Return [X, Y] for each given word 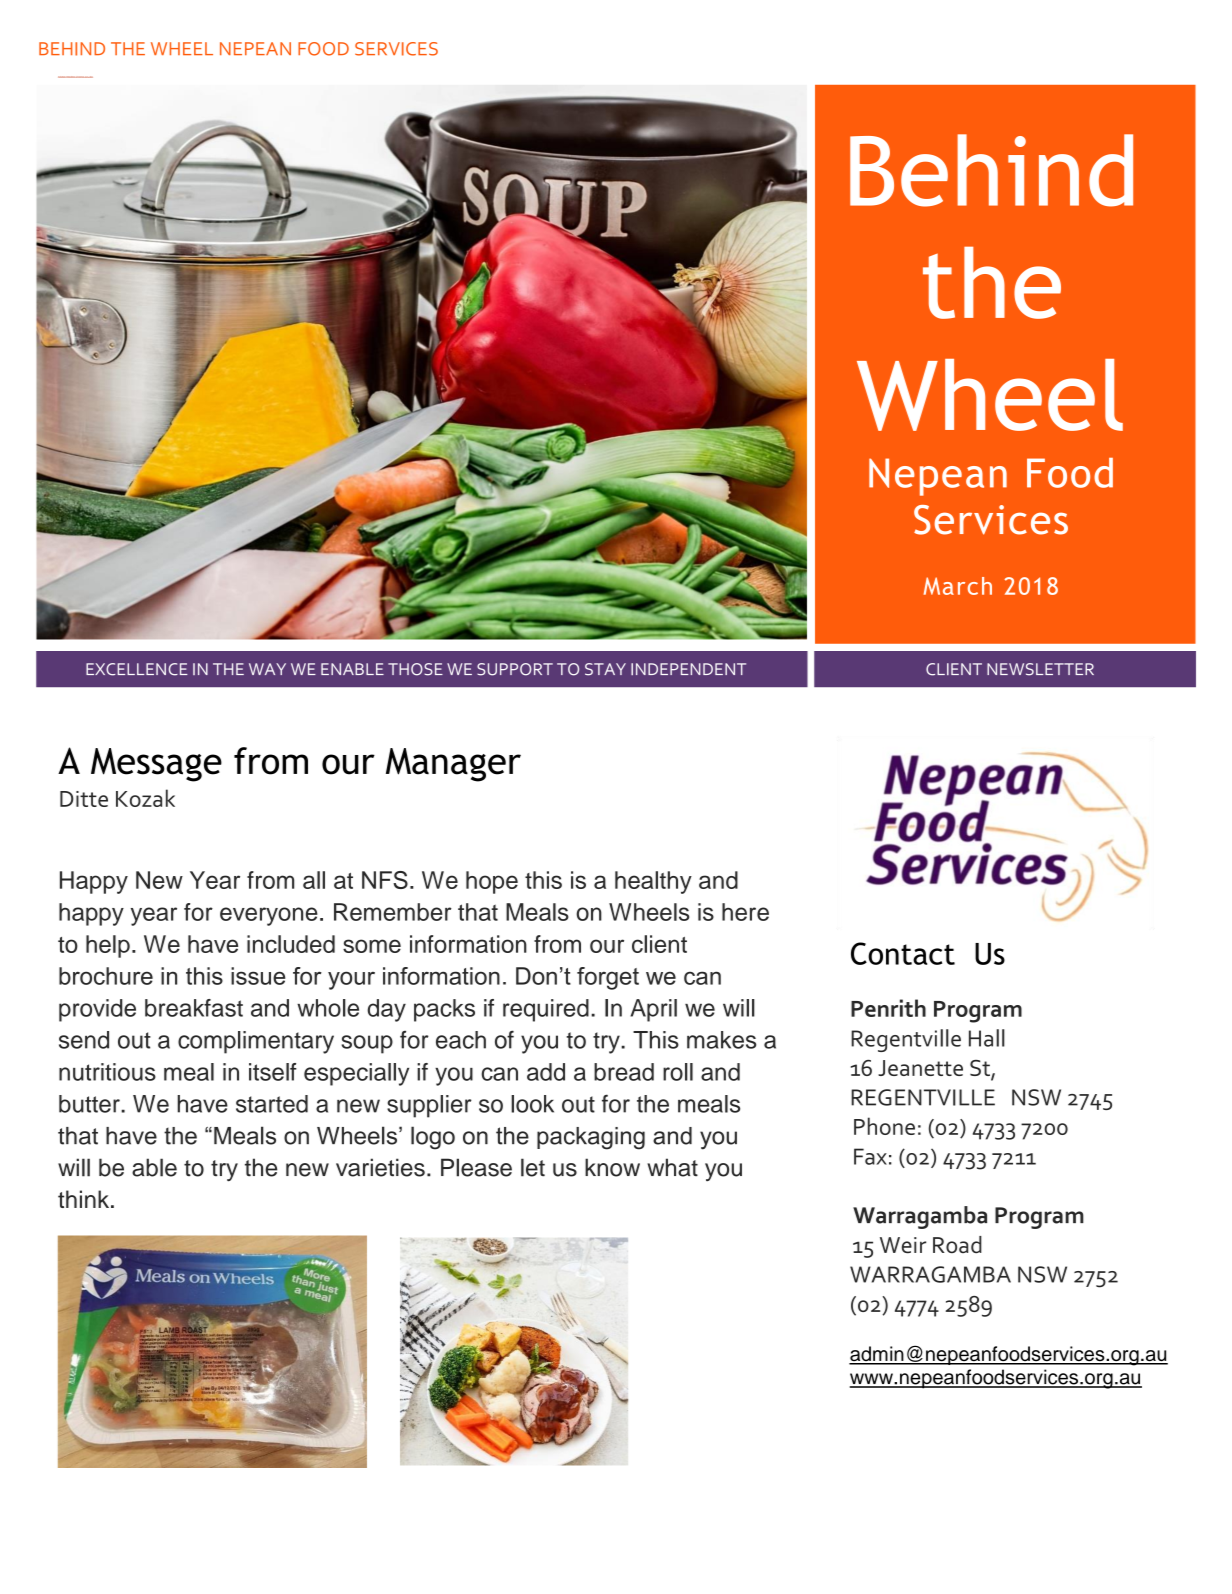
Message [156, 765]
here [745, 912]
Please [476, 1167]
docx [91, 77]
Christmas [80, 77]
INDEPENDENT [688, 669]
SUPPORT [515, 669]
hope [492, 882]
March [958, 586]
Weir [903, 1245]
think [85, 1199]
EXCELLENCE [137, 669]
